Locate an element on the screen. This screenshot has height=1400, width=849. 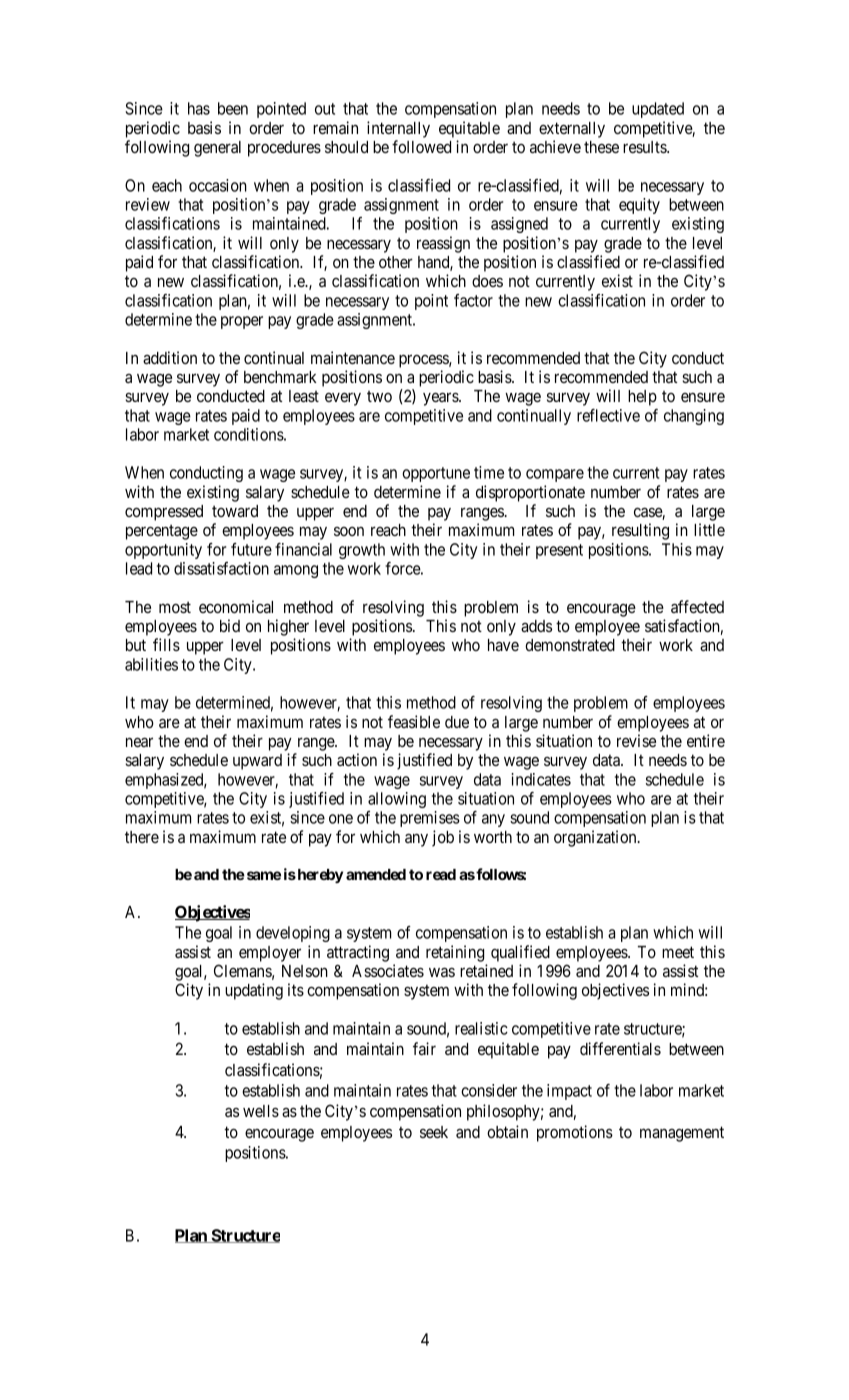
general is located at coordinates (217, 149).
